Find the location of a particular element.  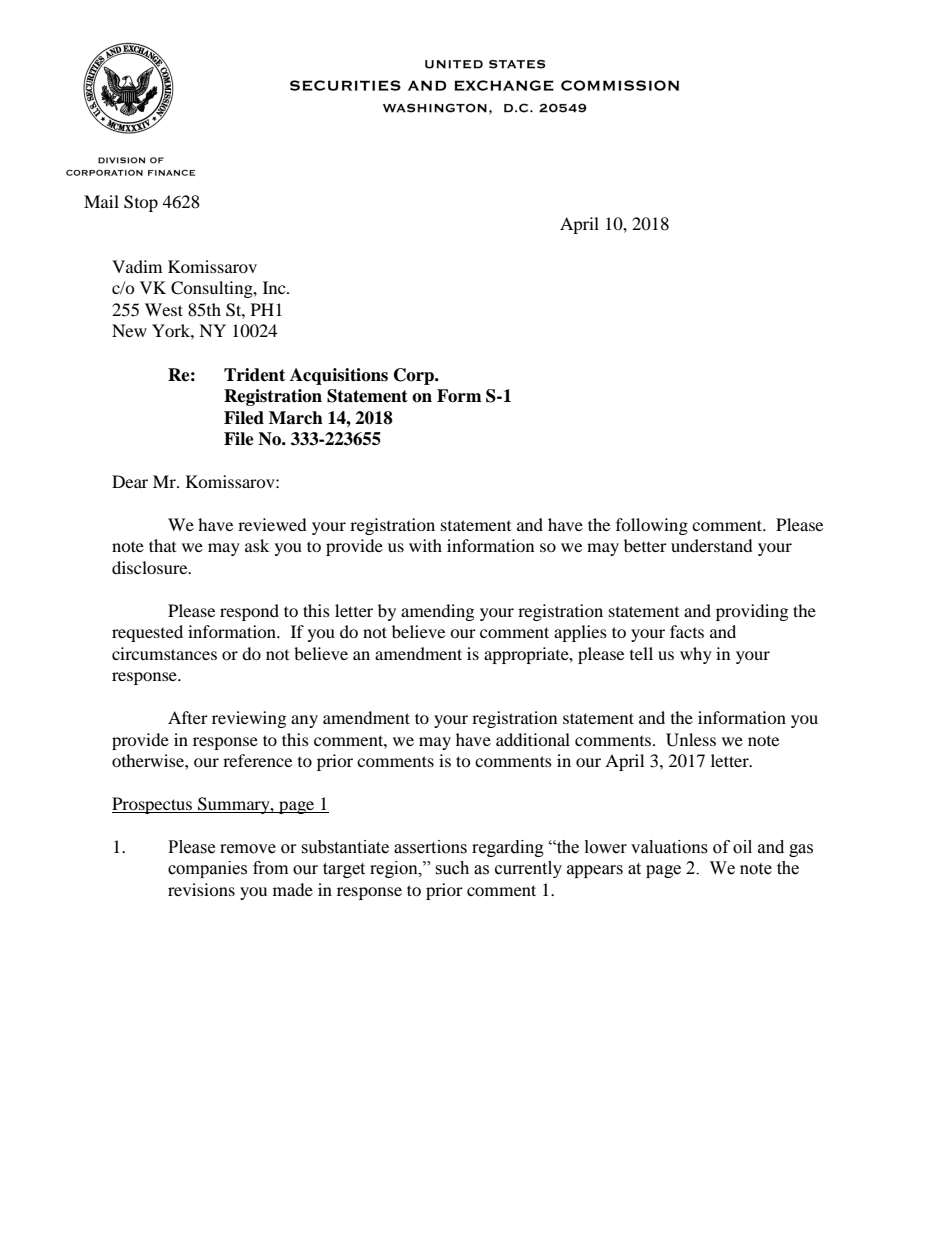

Corp is located at coordinates (415, 376).
